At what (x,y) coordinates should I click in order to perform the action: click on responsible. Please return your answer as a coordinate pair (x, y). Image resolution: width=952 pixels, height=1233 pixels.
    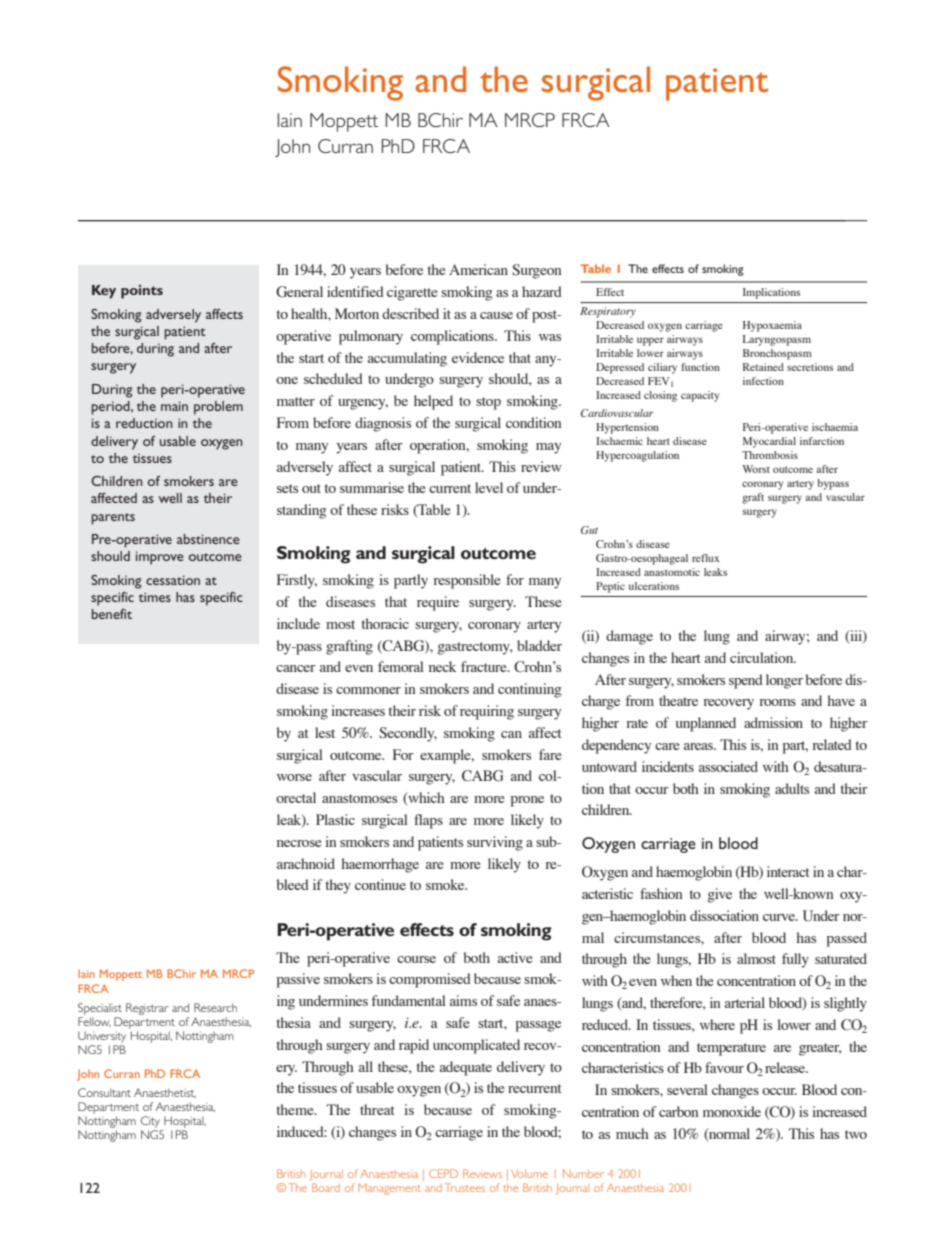
    Looking at the image, I should click on (467, 581).
